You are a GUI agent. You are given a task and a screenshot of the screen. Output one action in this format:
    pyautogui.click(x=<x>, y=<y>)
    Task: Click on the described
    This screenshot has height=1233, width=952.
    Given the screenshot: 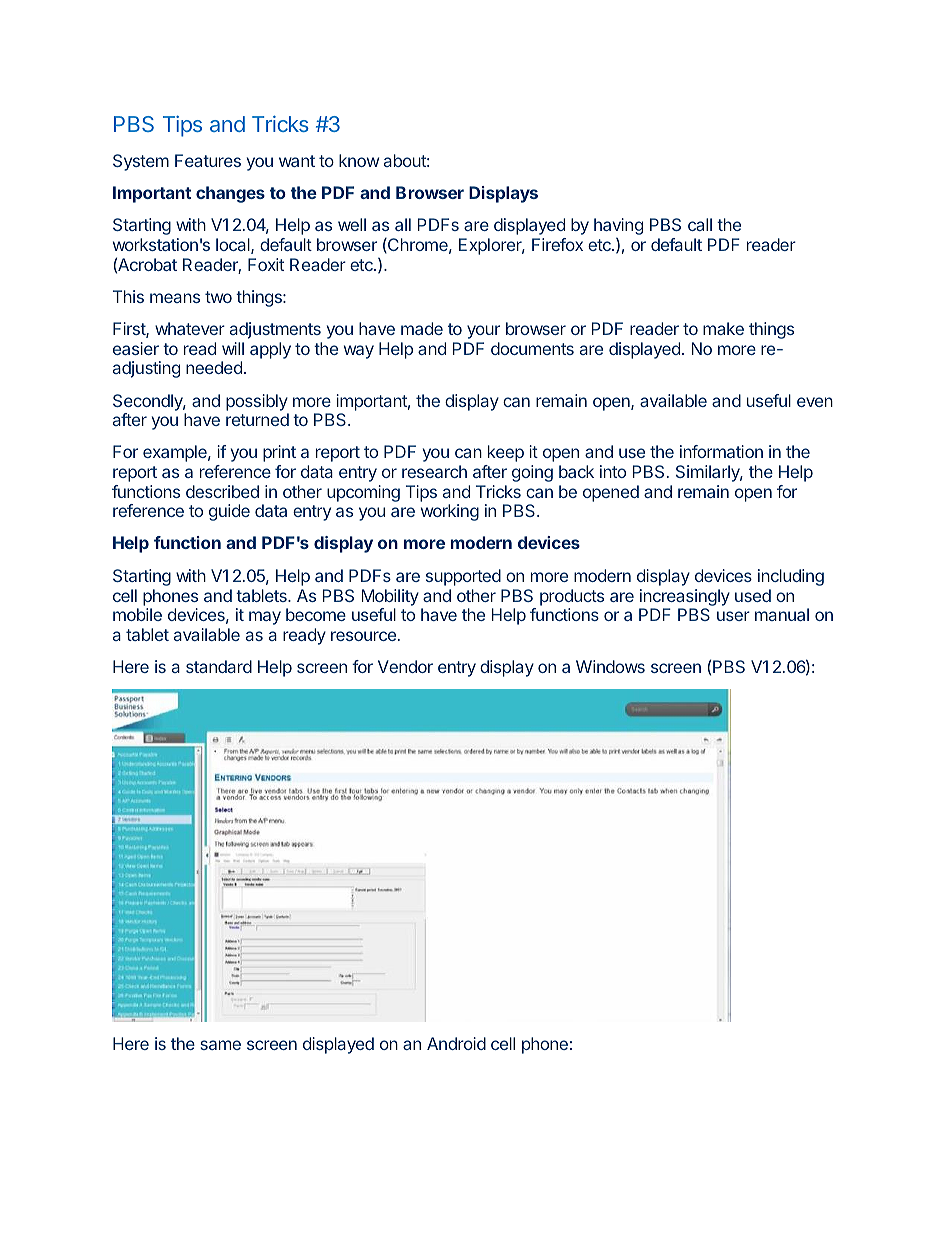 What is the action you would take?
    pyautogui.click(x=222, y=491)
